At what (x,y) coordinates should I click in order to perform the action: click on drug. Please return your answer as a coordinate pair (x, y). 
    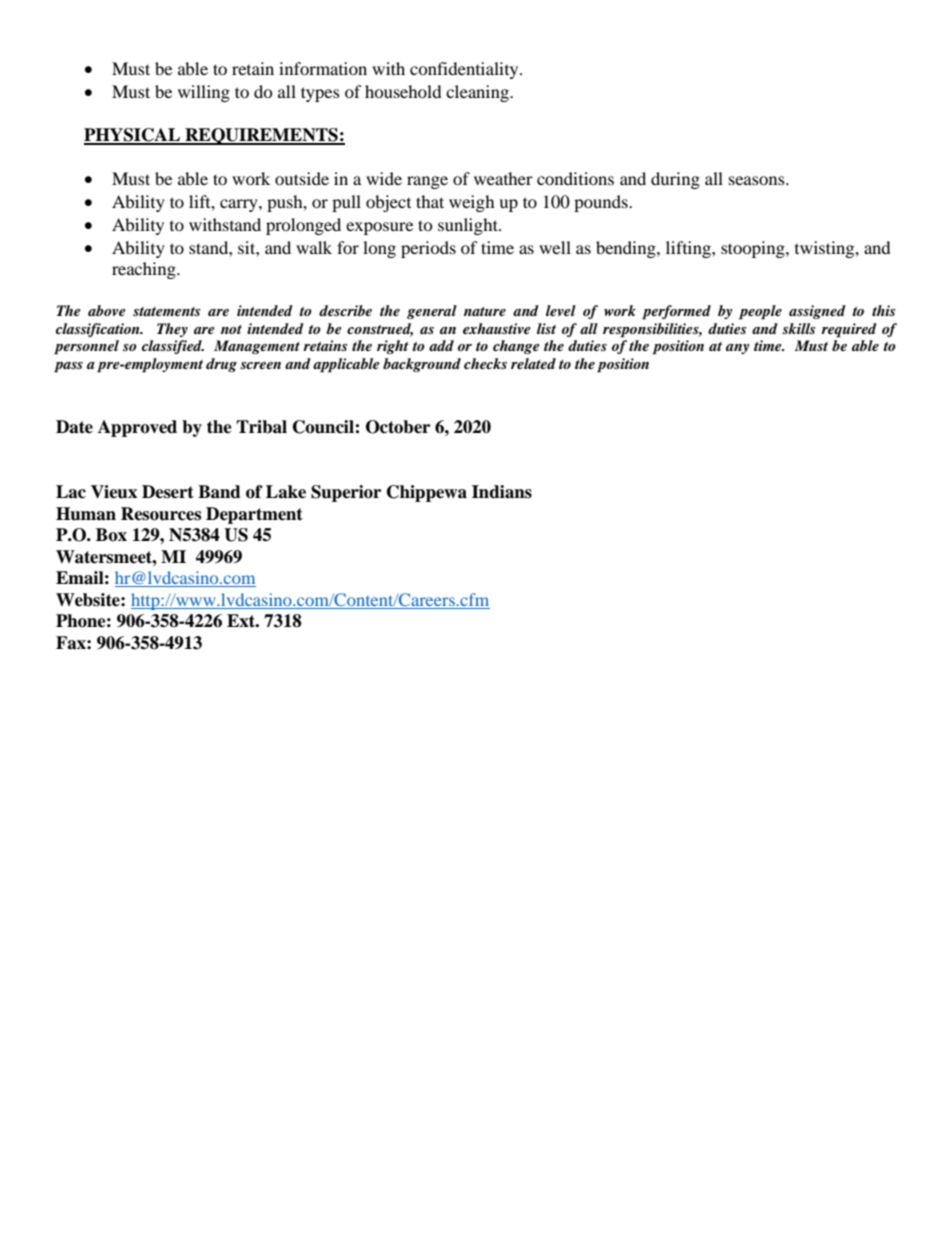
    Looking at the image, I should click on (221, 365).
